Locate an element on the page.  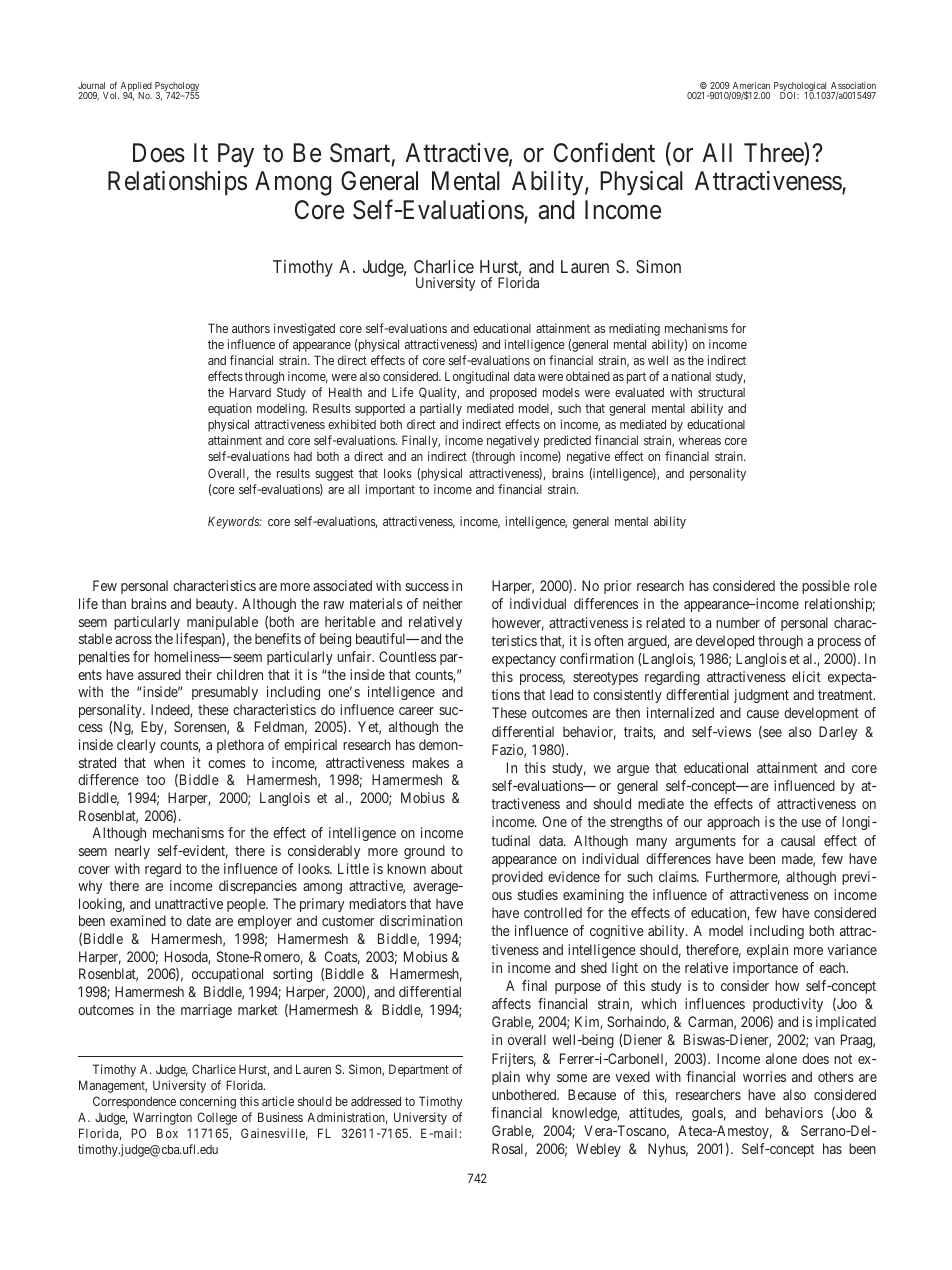
number is located at coordinates (738, 622).
